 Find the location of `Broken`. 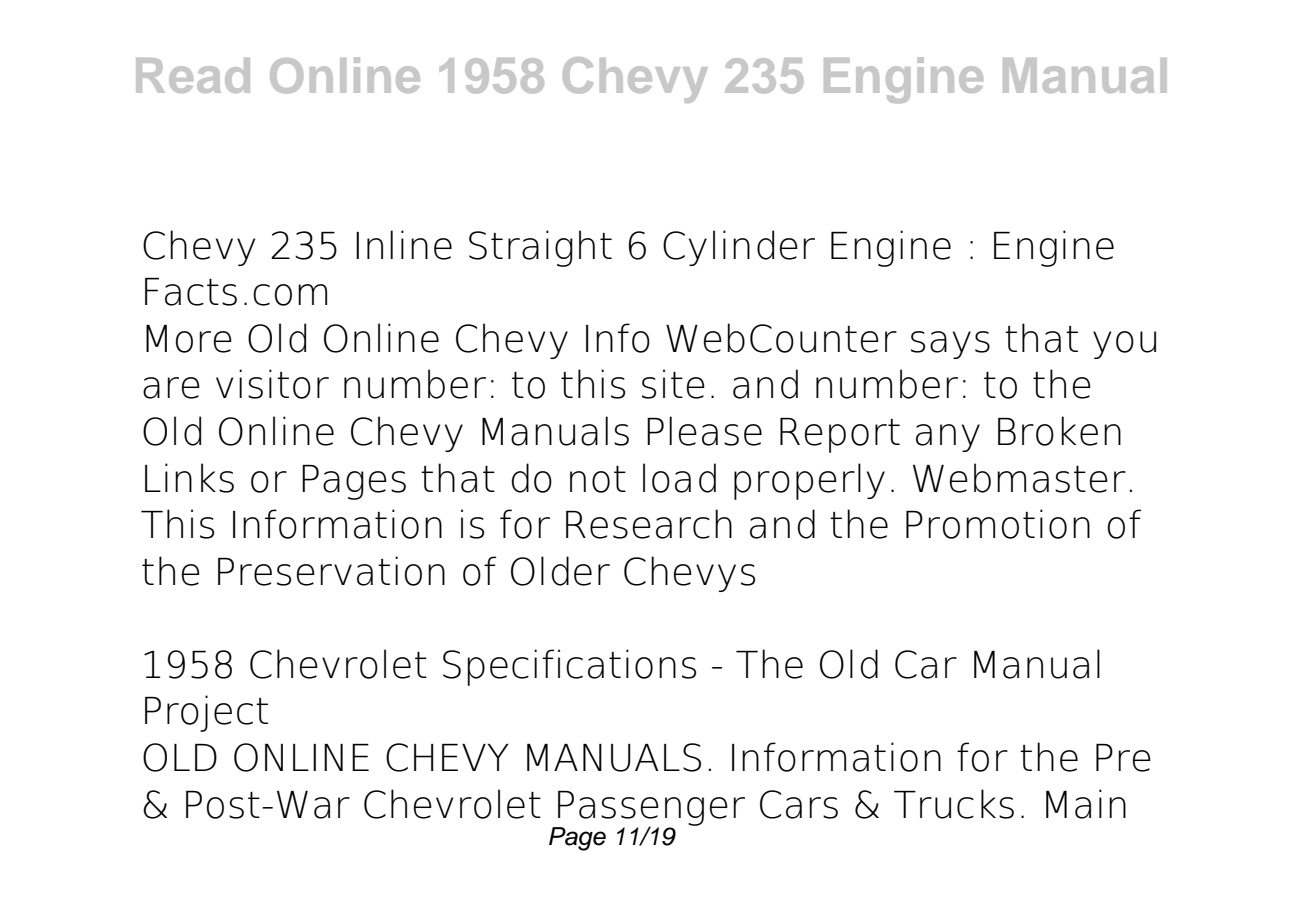

Broken is located at coordinates (1059, 431).
